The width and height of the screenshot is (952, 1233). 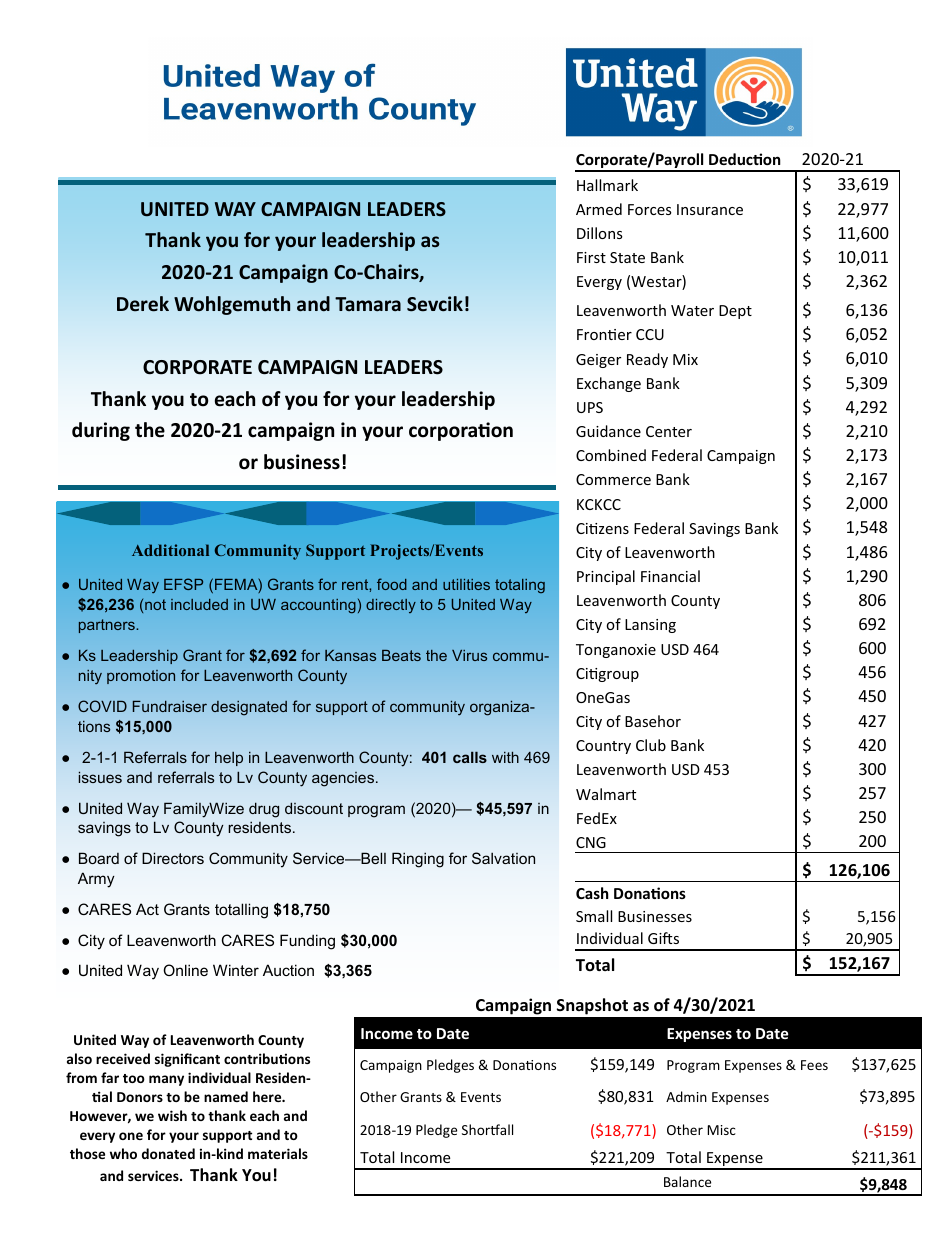 I want to click on donated, so click(x=168, y=1153).
